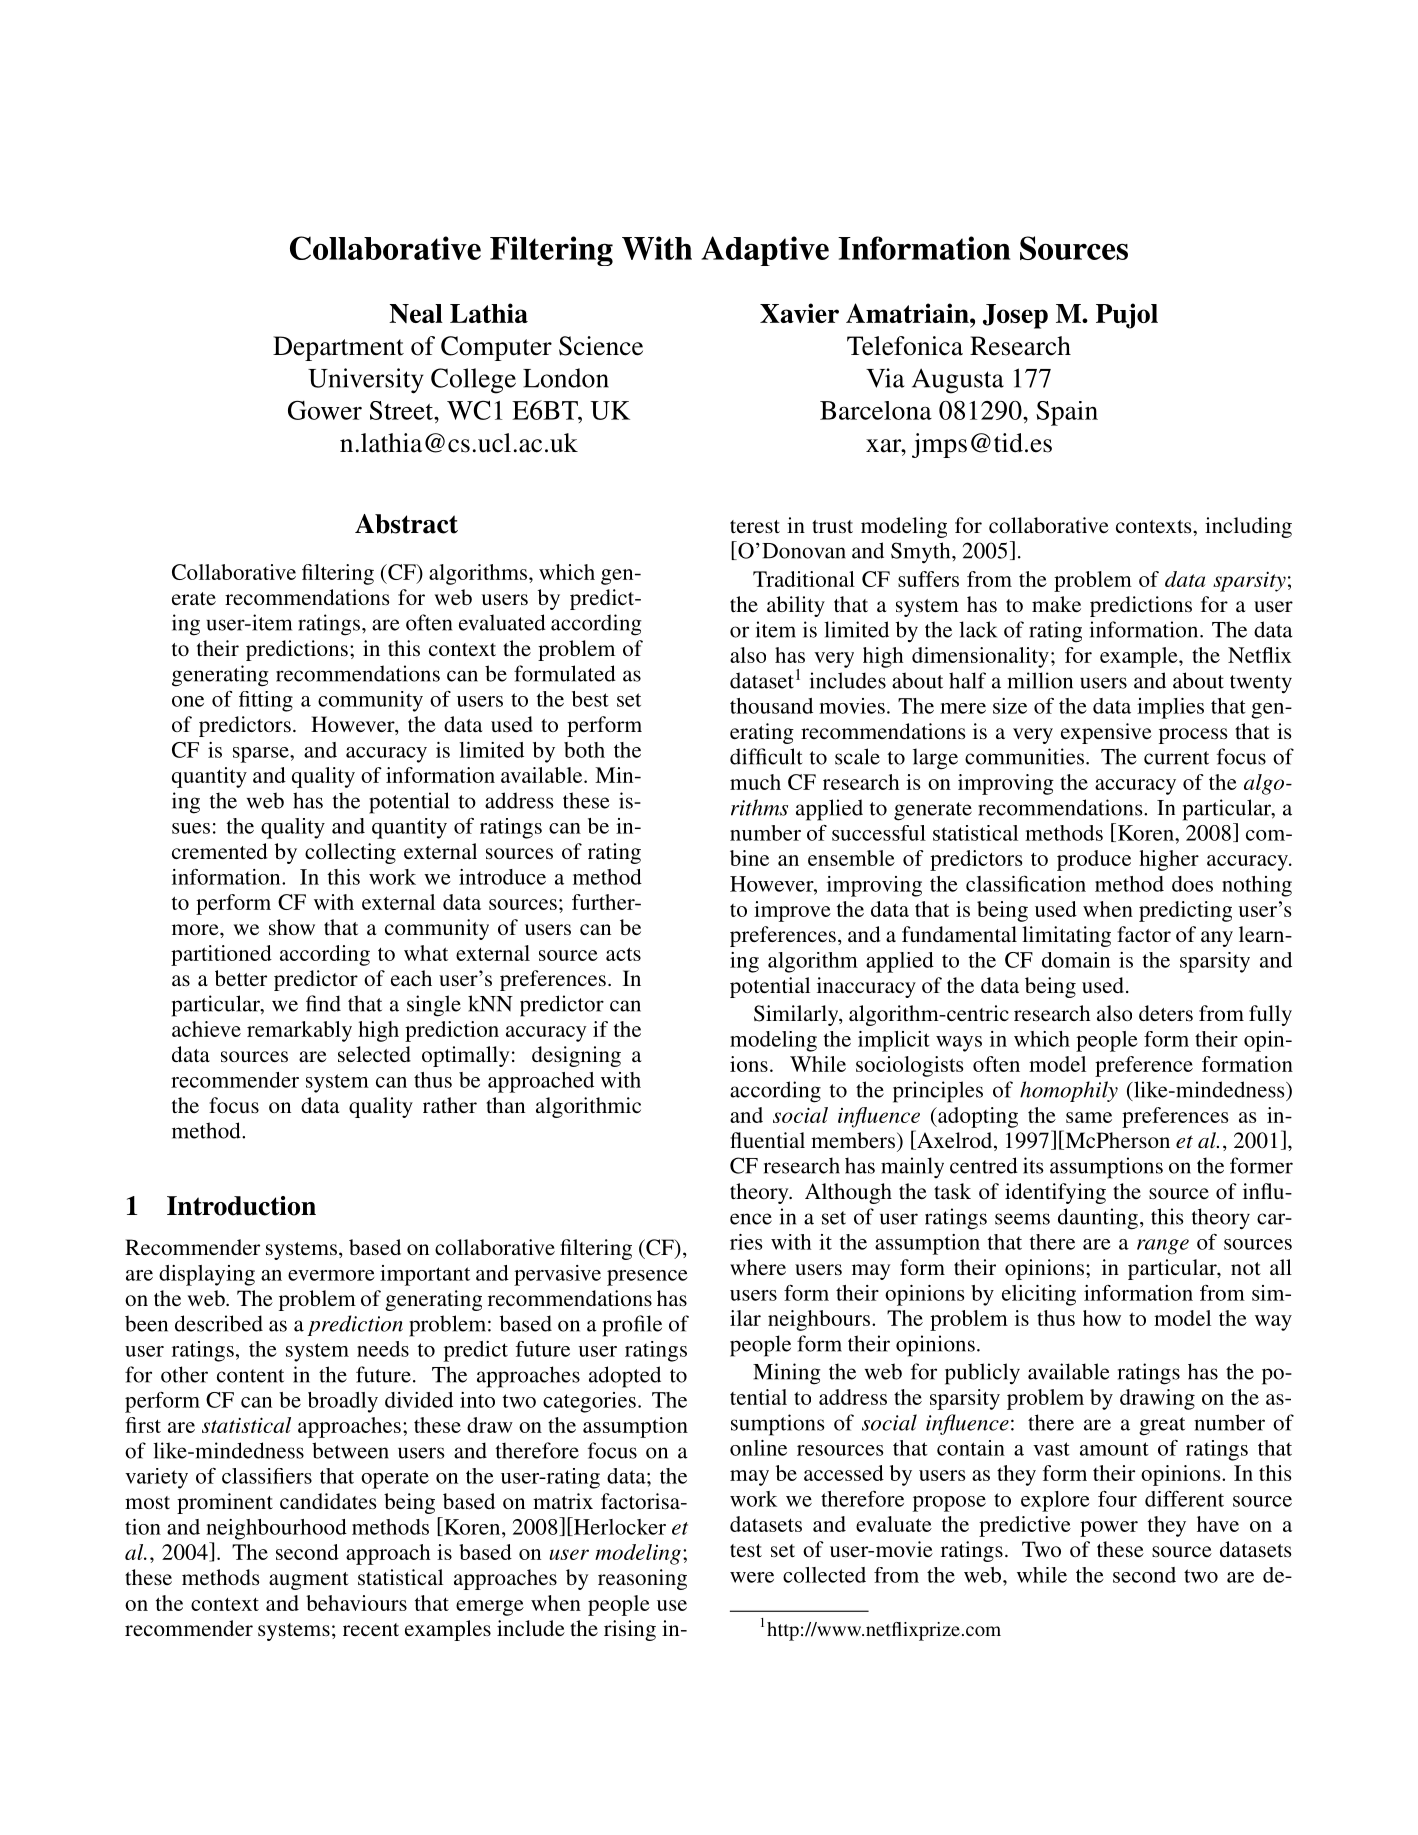 The height and width of the image is (1835, 1418). Describe the element at coordinates (1109, 1529) in the image. I see `power` at that location.
